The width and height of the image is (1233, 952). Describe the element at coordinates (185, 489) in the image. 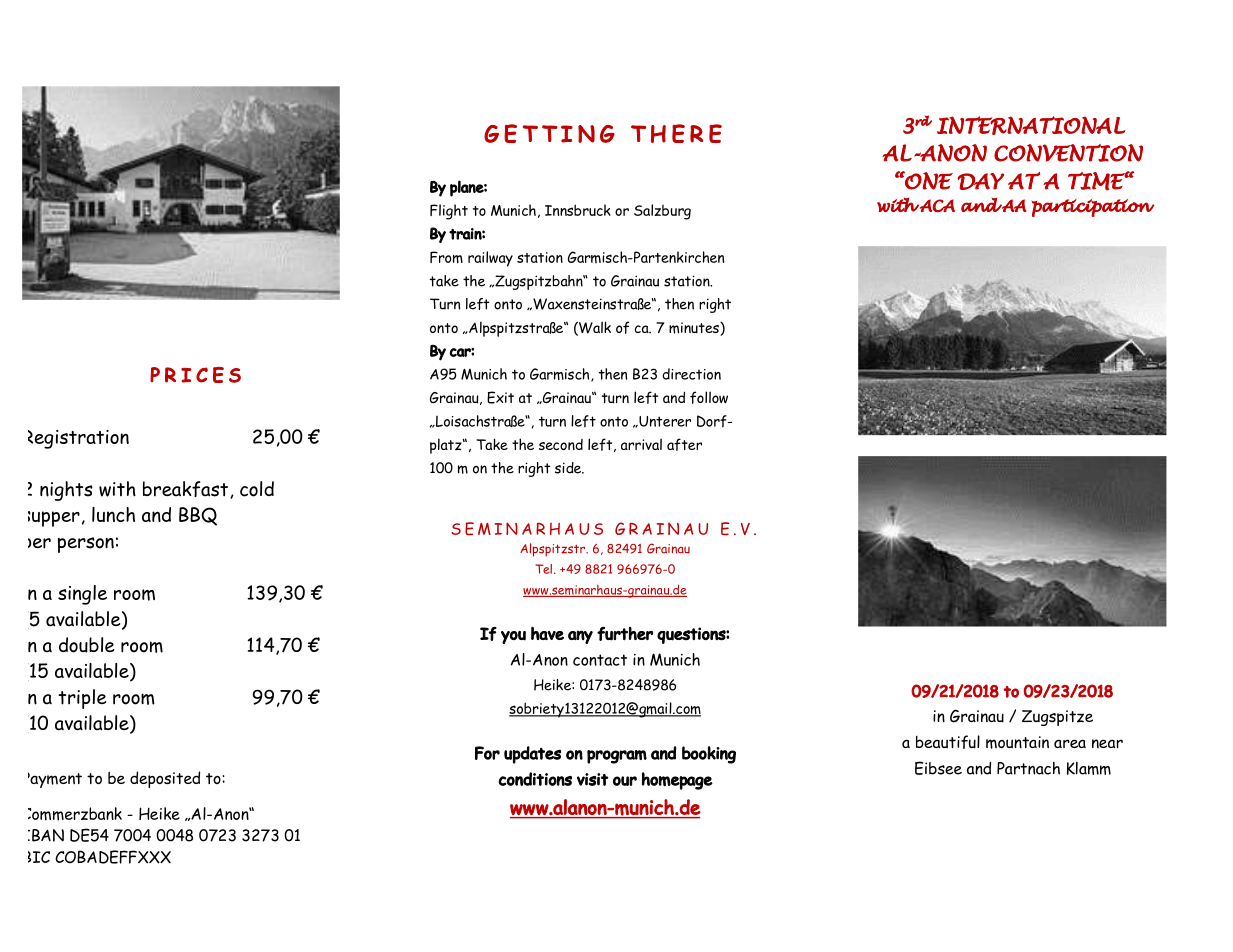

I see `breakfast` at that location.
